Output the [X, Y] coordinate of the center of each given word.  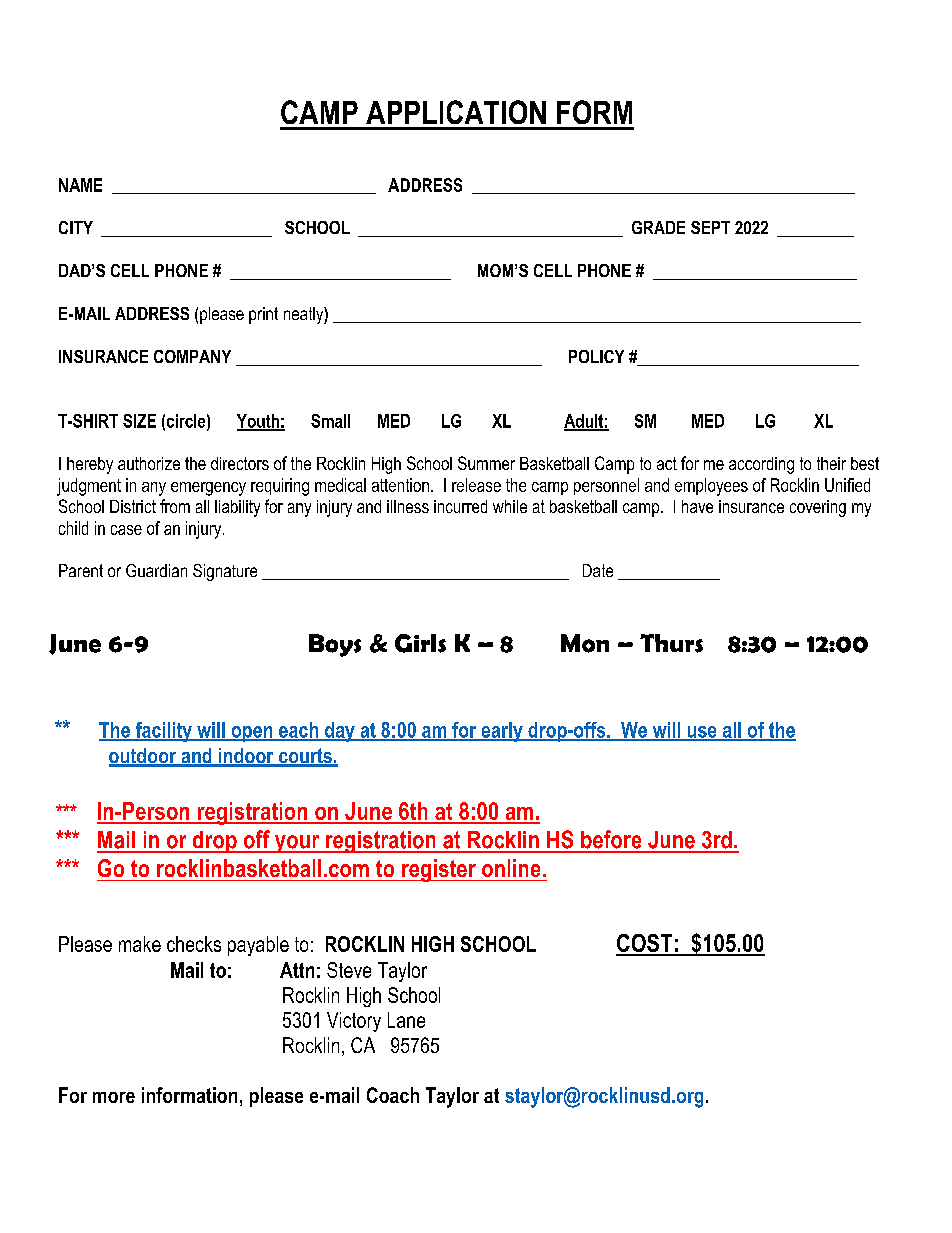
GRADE [658, 227]
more [114, 1097]
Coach [393, 1095]
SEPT [710, 227]
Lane [406, 1020]
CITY [76, 227]
